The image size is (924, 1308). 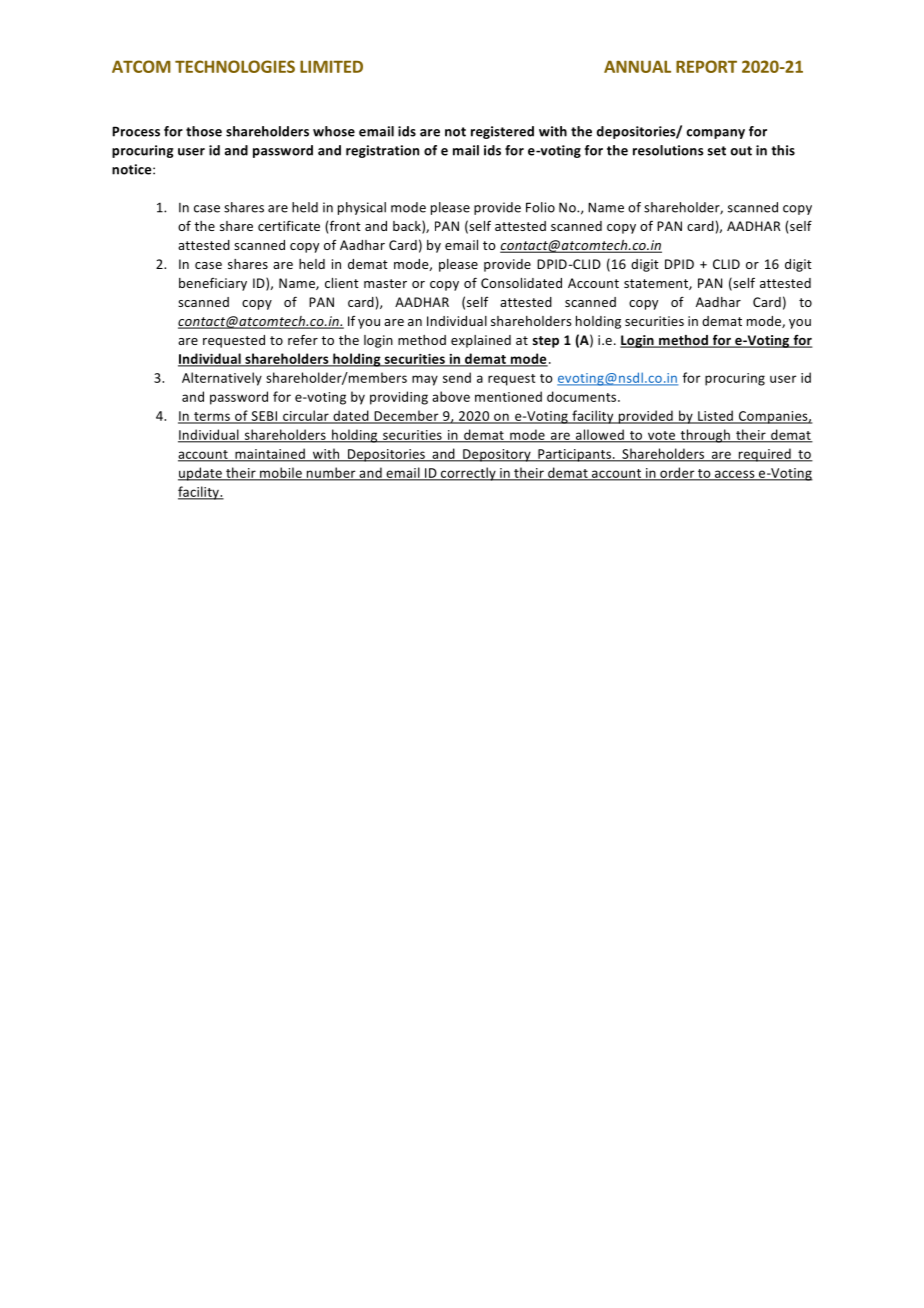 I want to click on Folio, so click(x=540, y=207).
